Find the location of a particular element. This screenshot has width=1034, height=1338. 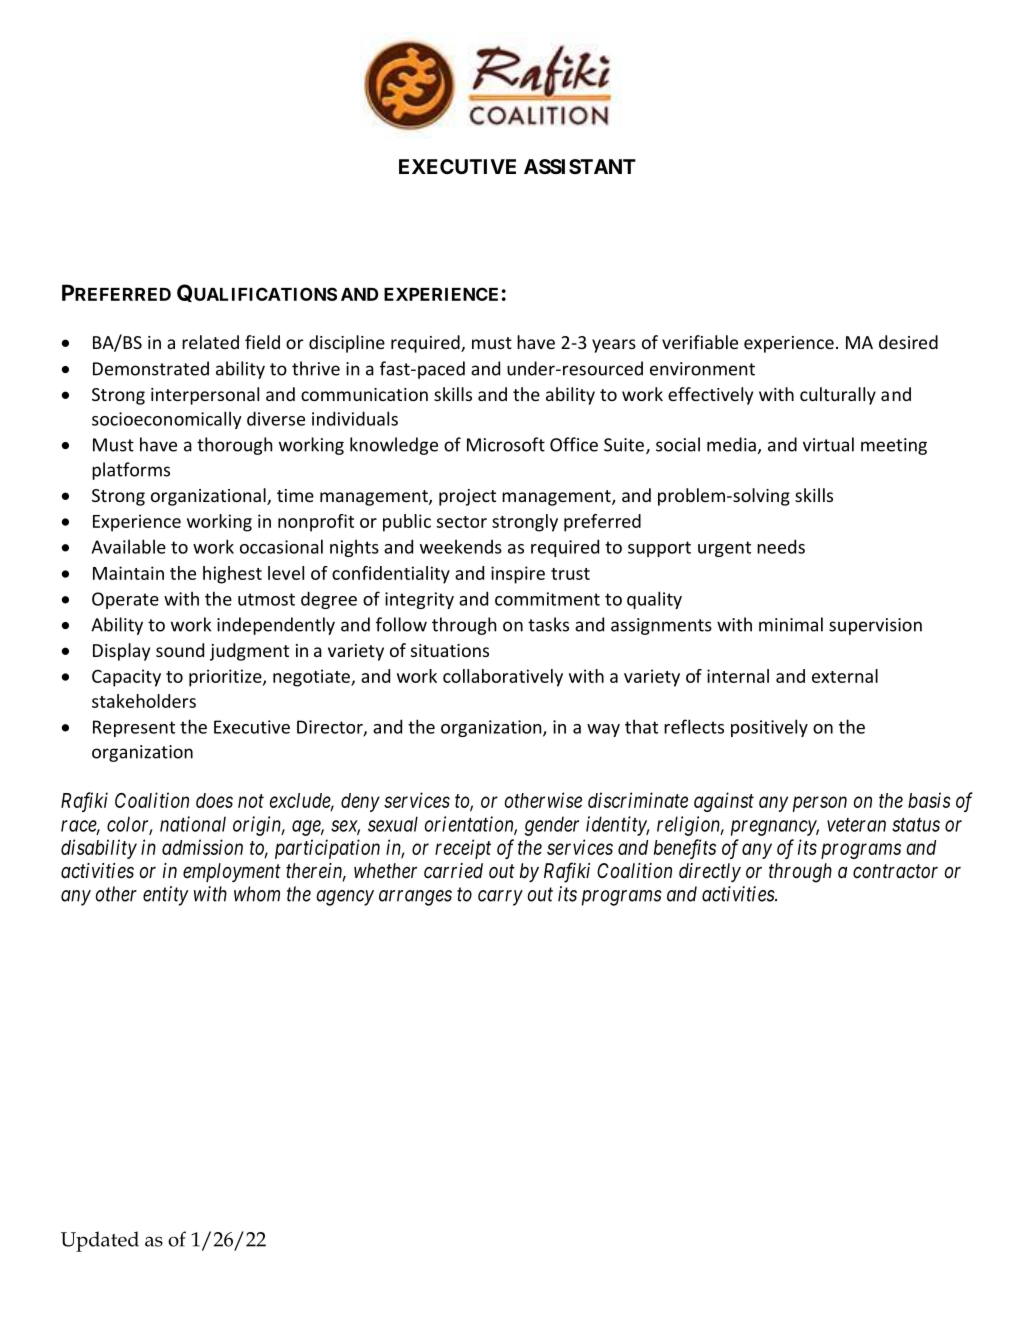

highest is located at coordinates (232, 575).
